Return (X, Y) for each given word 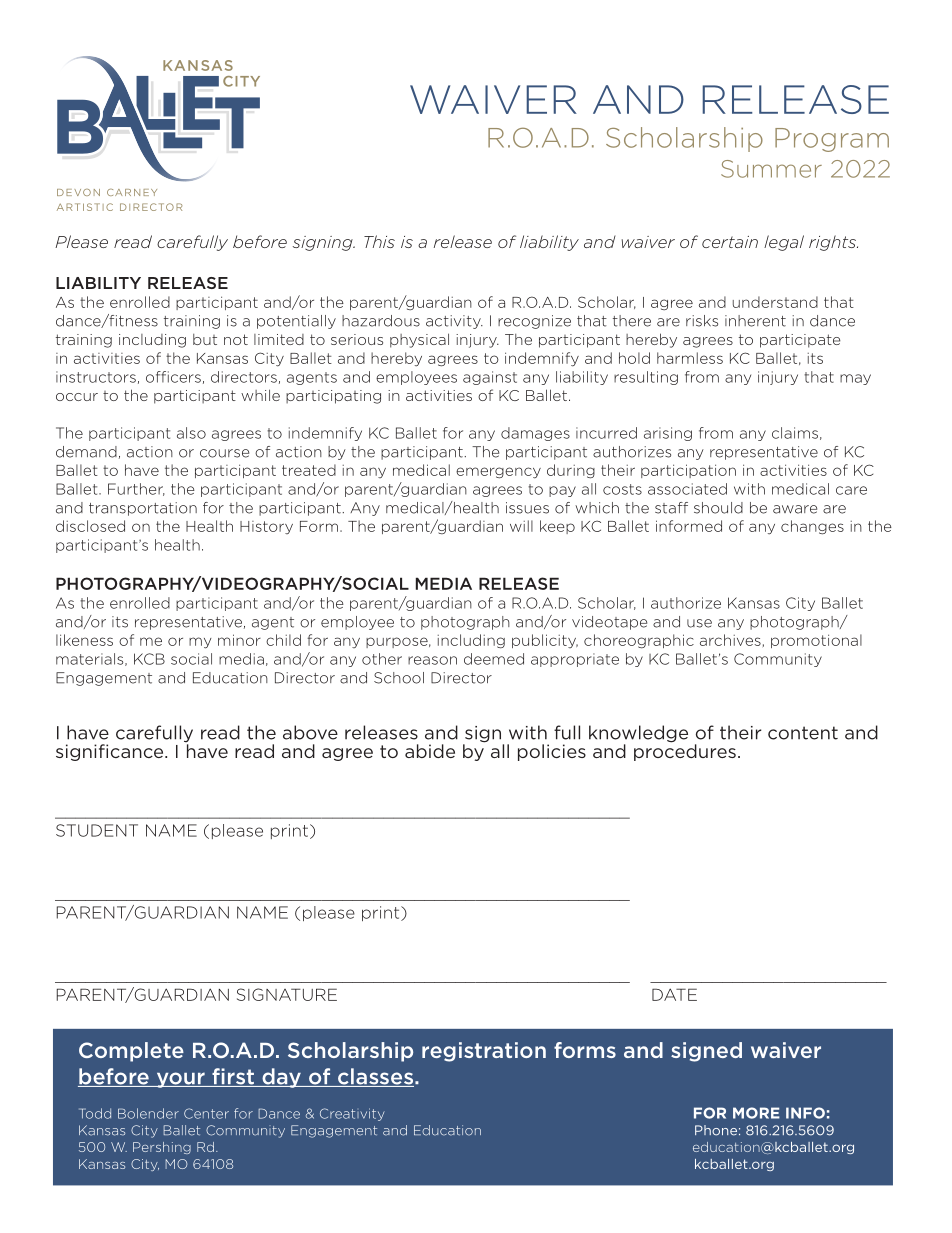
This (379, 241)
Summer (771, 169)
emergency (498, 473)
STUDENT (97, 830)
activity (454, 322)
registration (484, 1052)
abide (430, 751)
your (180, 1080)
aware (795, 509)
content (803, 733)
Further (136, 489)
